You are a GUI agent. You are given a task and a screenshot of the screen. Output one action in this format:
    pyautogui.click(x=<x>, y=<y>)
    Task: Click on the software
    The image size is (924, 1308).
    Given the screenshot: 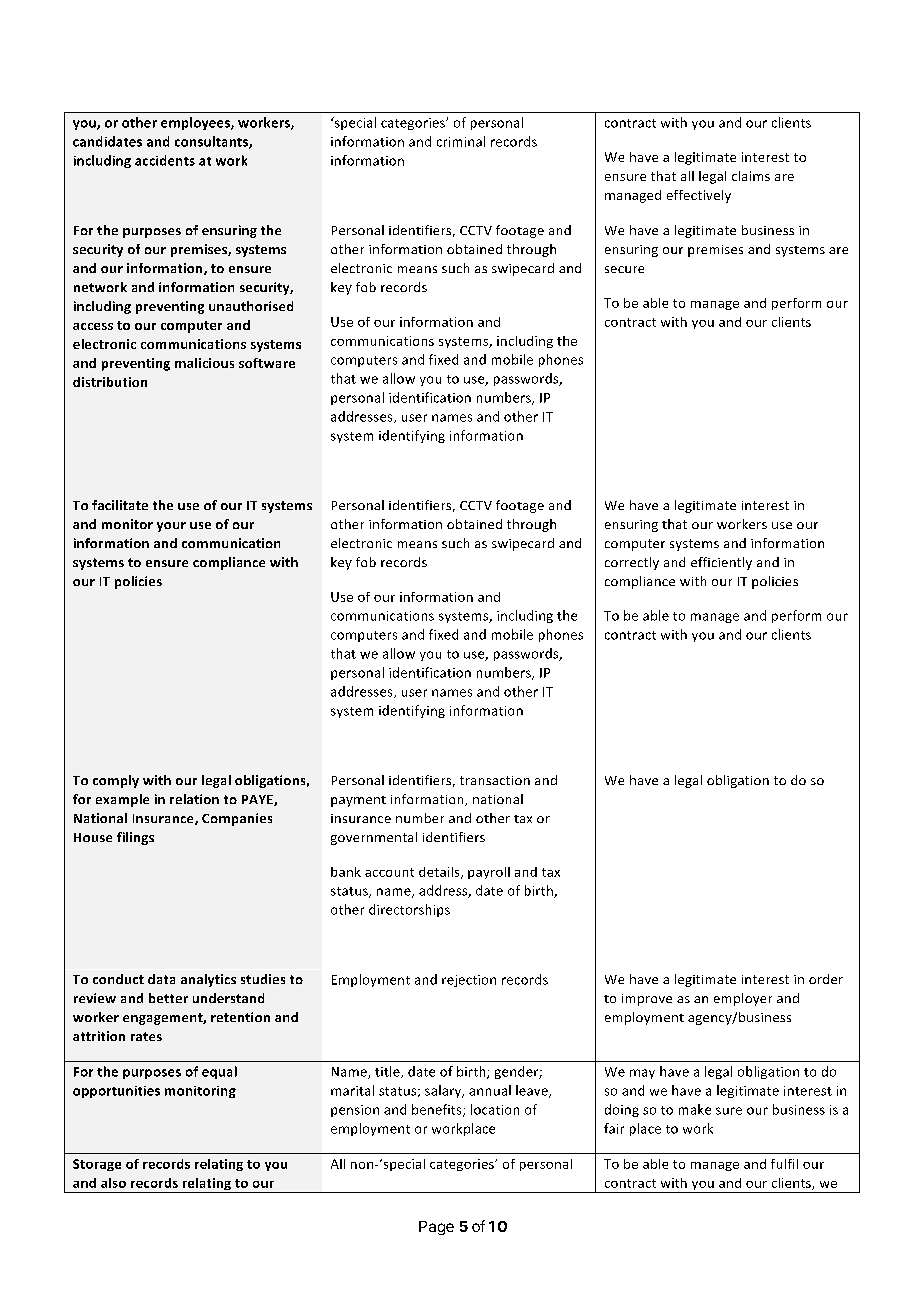 What is the action you would take?
    pyautogui.click(x=267, y=363)
